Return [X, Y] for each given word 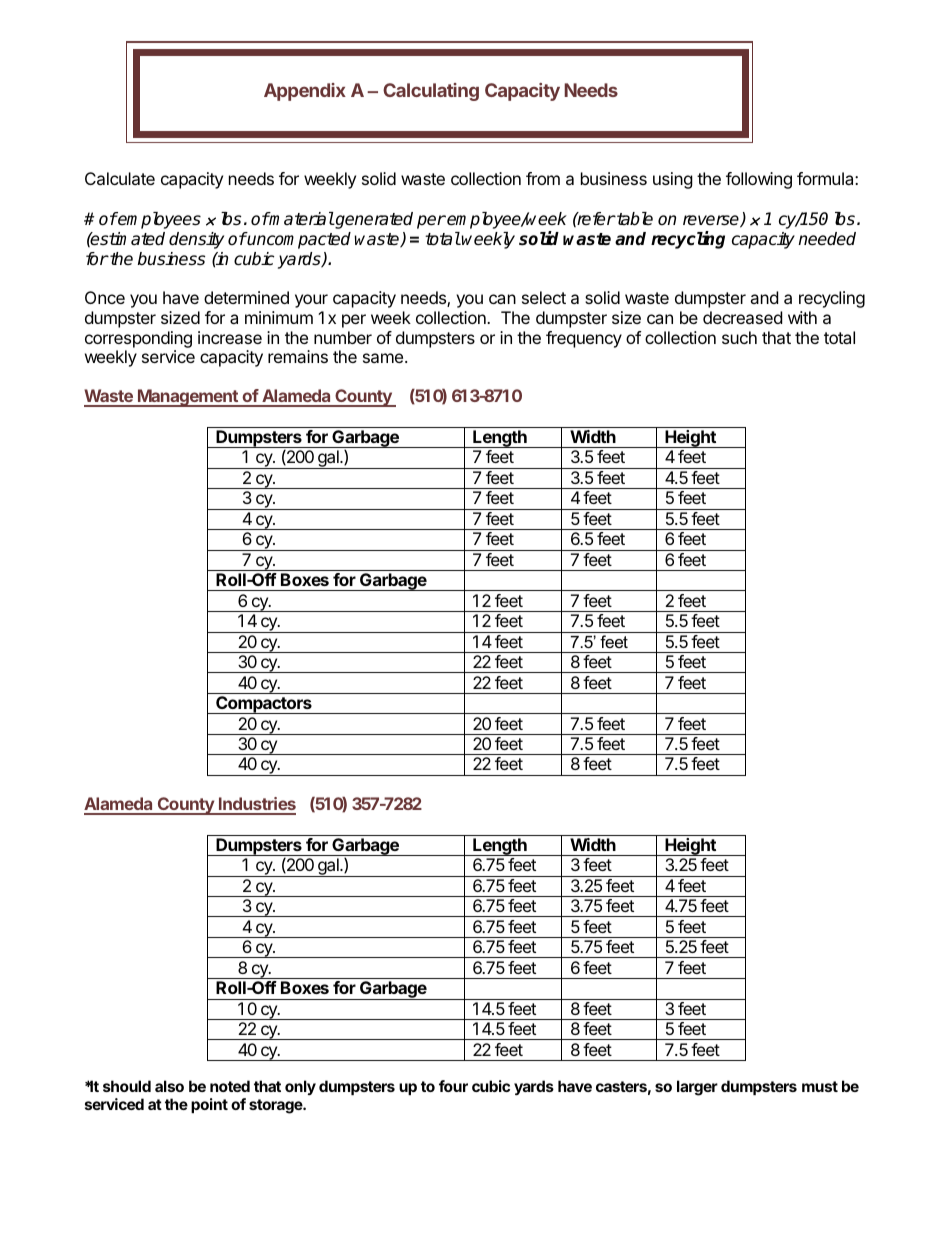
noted [230, 1086]
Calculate [120, 178]
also [169, 1086]
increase [230, 337]
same [383, 358]
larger [697, 1088]
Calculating [431, 92]
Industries [256, 805]
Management [188, 398]
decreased [742, 317]
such [739, 337]
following [759, 180]
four [453, 1086]
